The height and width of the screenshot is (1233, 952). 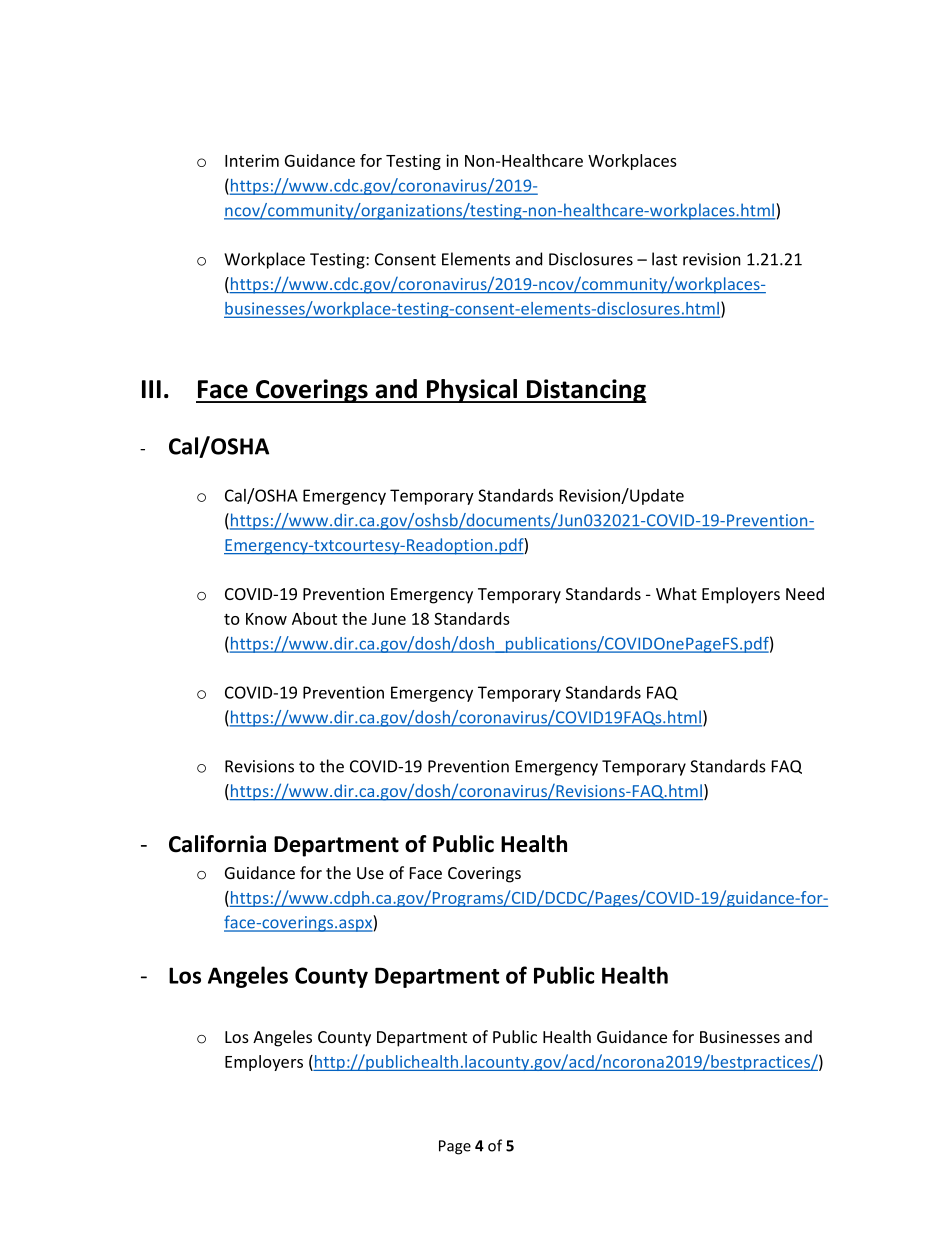 What do you see at coordinates (472, 391) in the screenshot?
I see `Physical` at bounding box center [472, 391].
